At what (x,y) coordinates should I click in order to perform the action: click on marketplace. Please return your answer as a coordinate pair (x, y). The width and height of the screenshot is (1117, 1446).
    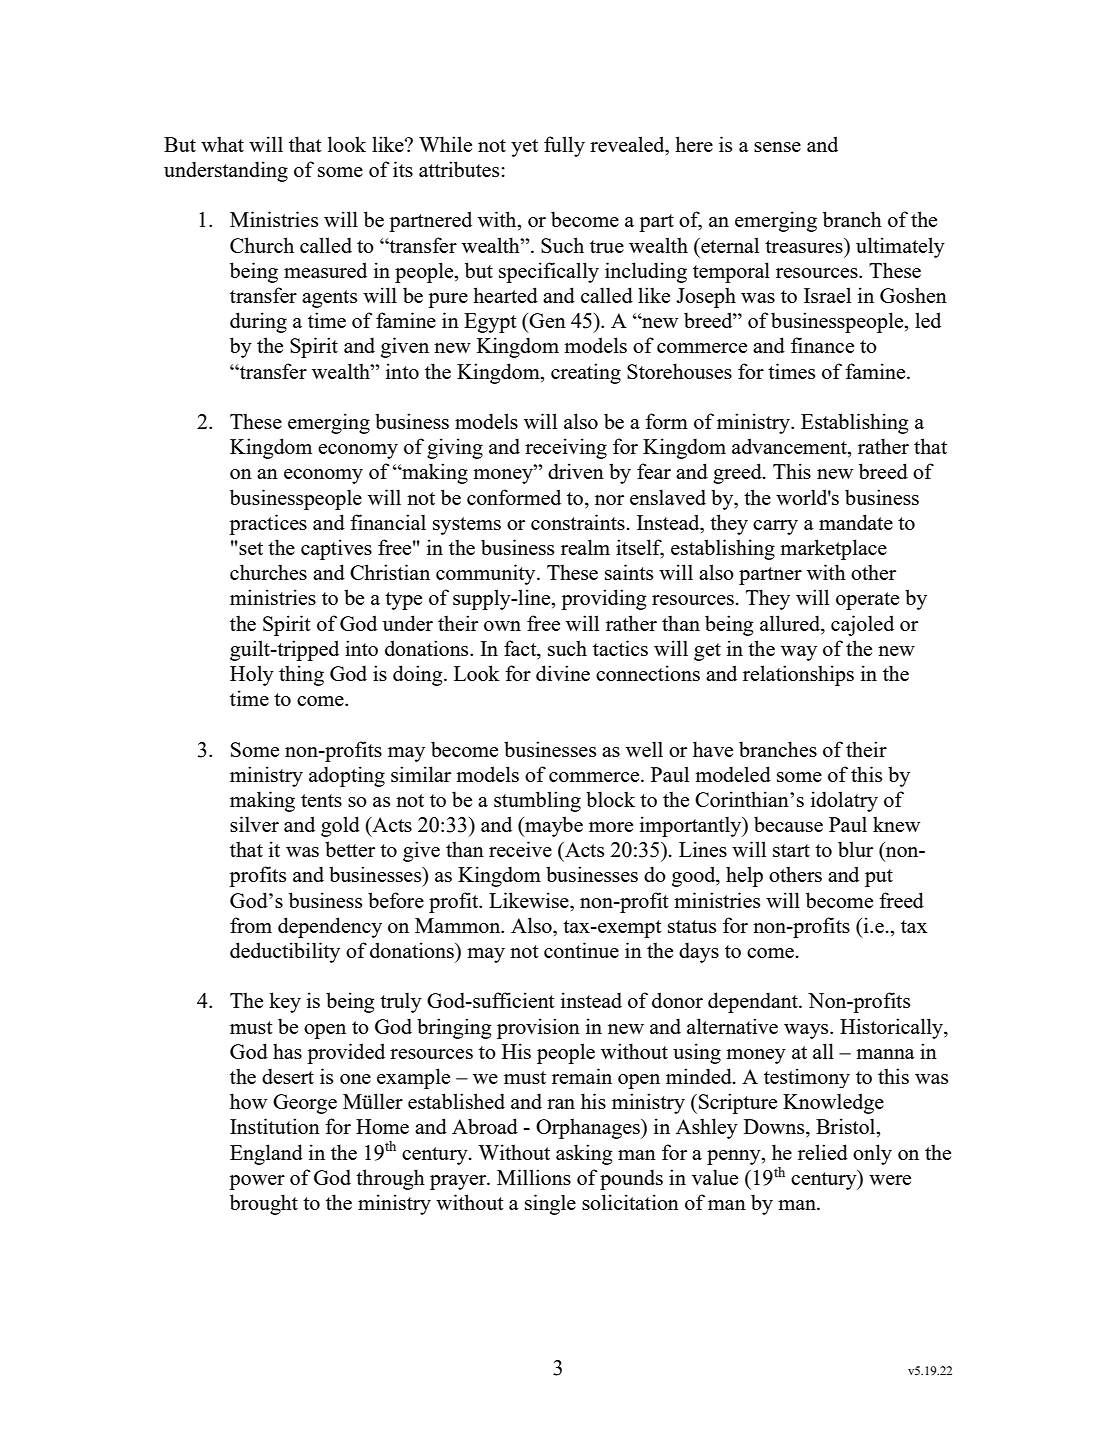
    Looking at the image, I should click on (833, 549).
